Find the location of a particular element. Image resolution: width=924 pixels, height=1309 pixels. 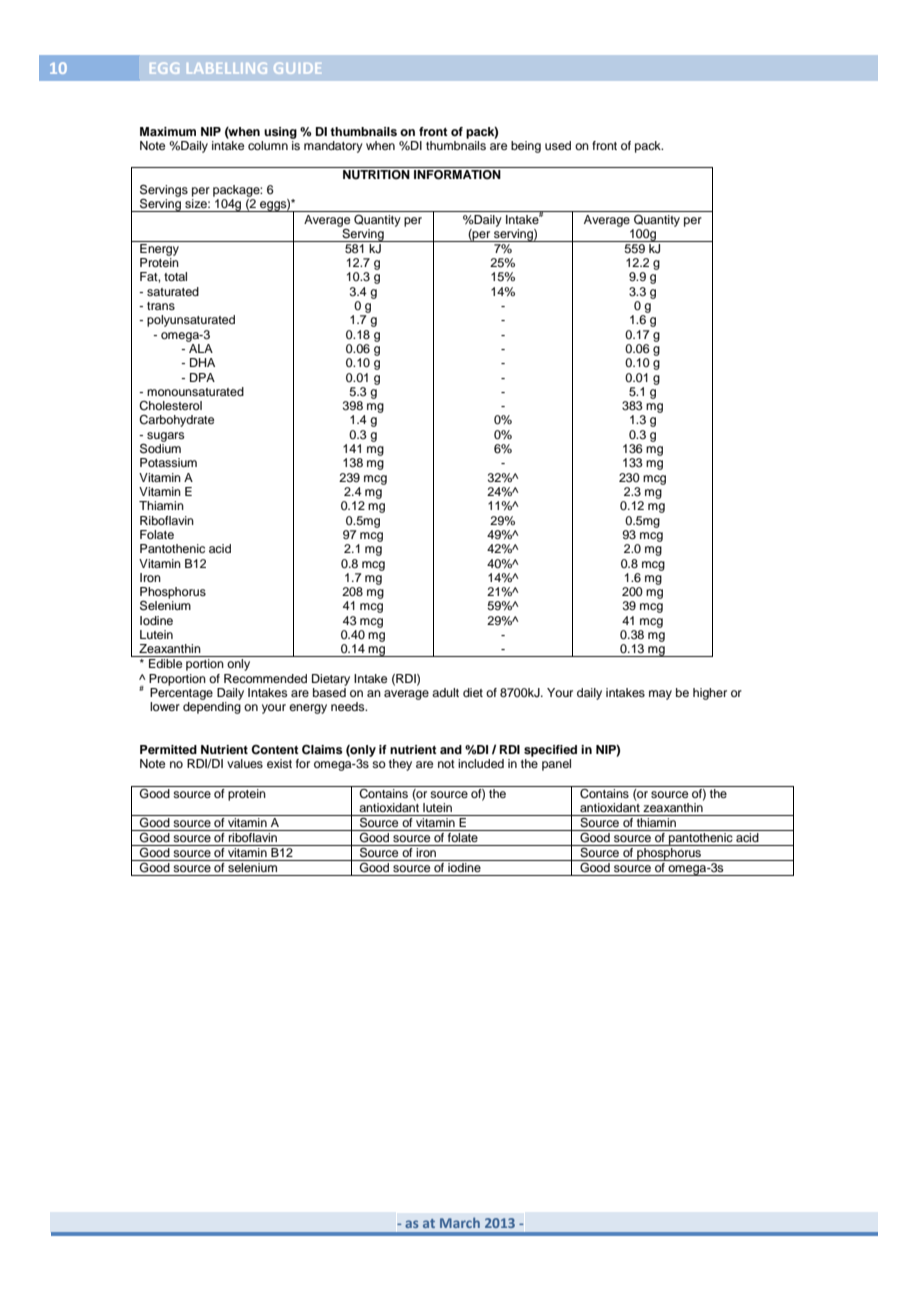

used is located at coordinates (558, 145).
